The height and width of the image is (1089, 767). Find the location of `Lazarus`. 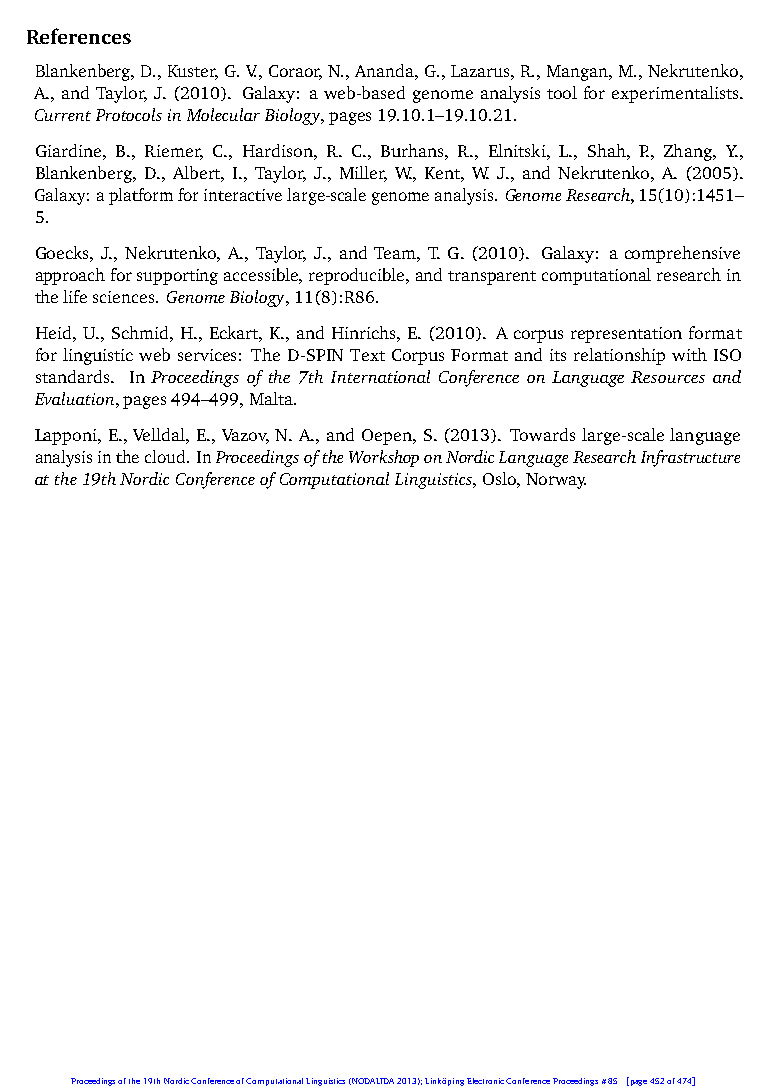

Lazarus is located at coordinates (481, 71).
